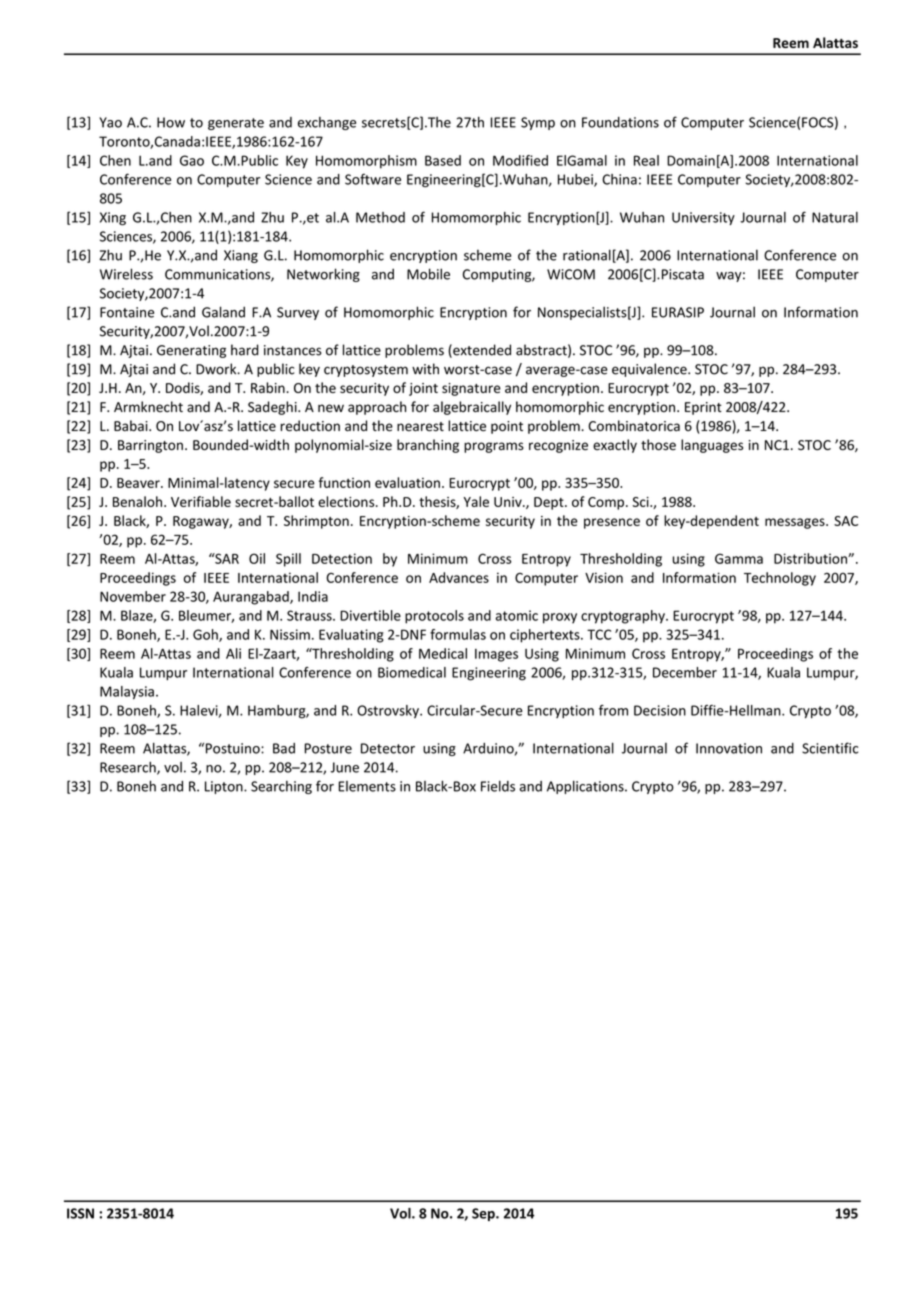 The image size is (924, 1308). What do you see at coordinates (127, 693) in the document?
I see `Malaysia` at bounding box center [127, 693].
